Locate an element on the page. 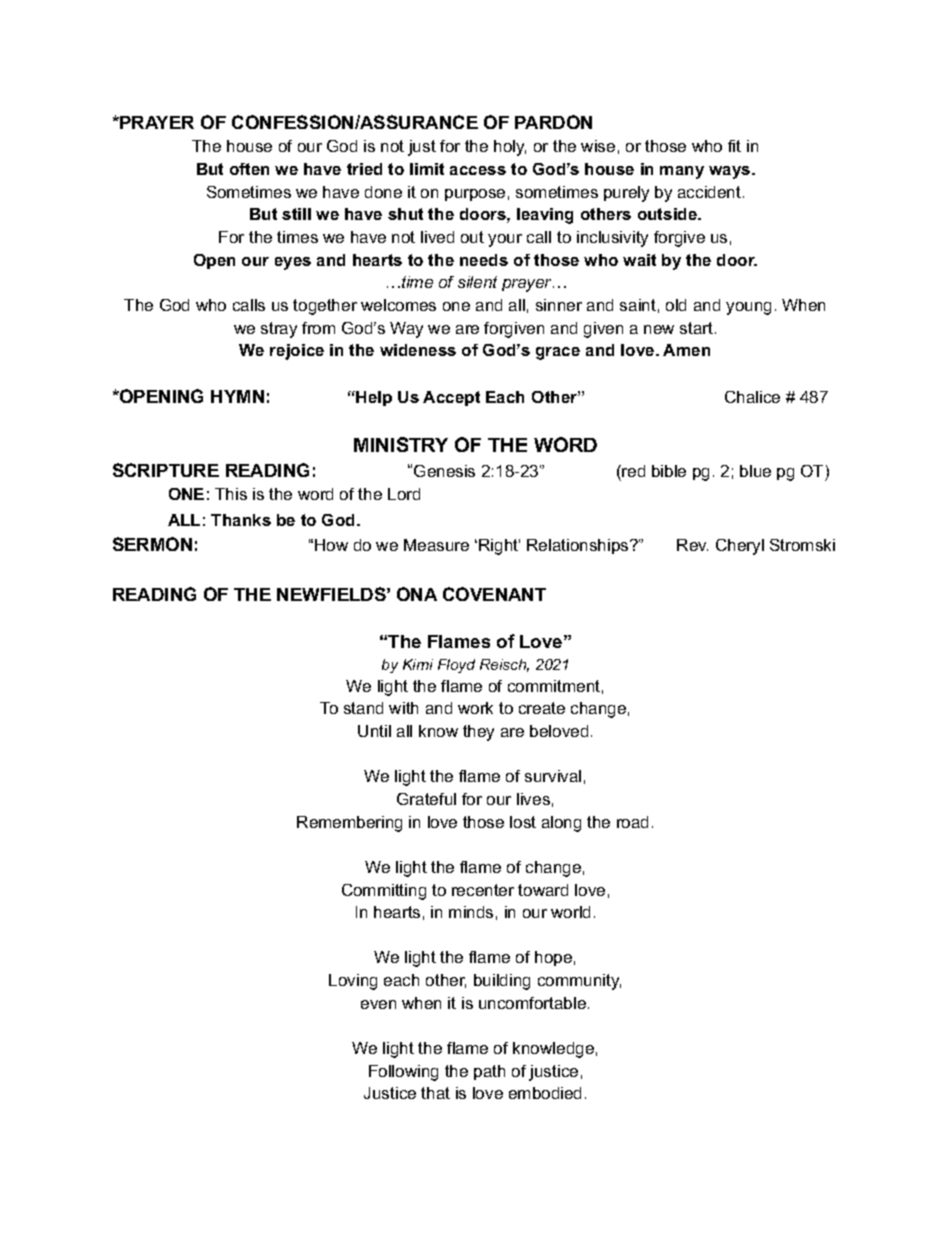  they is located at coordinates (478, 733).
